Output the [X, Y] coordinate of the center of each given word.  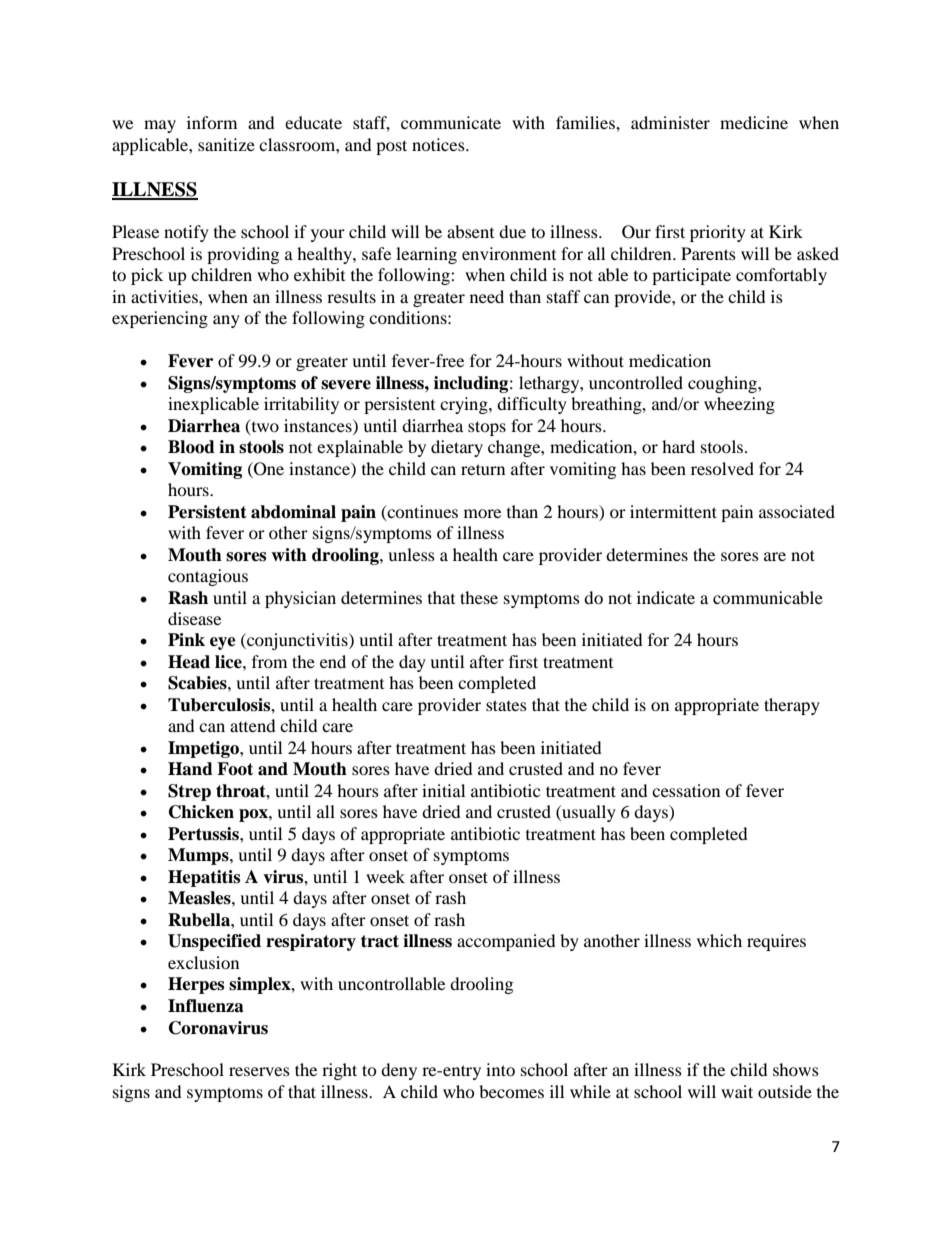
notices [439, 144]
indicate [666, 597]
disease [194, 618]
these [479, 597]
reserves [259, 1071]
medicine [754, 122]
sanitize [226, 144]
